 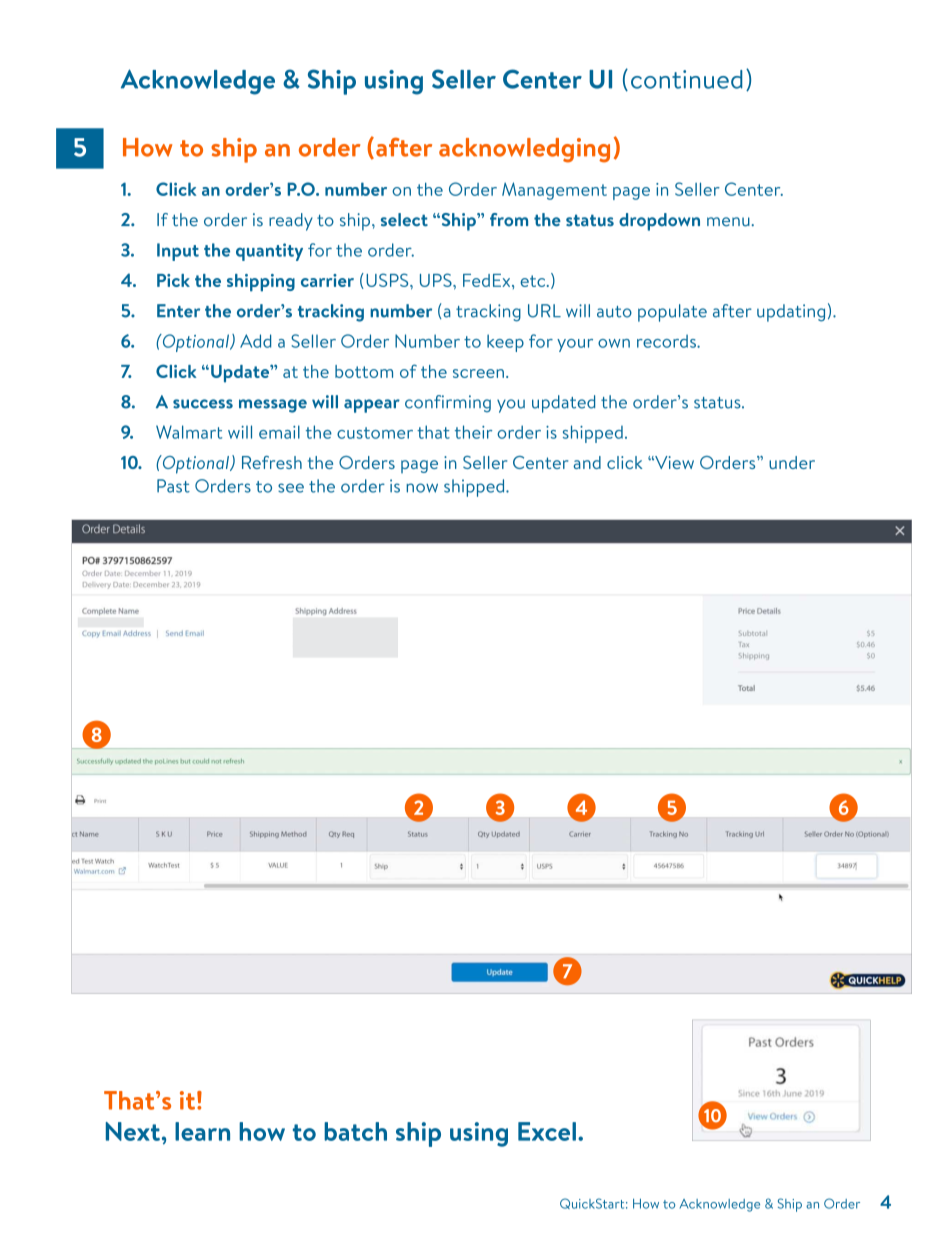 I want to click on their, so click(x=473, y=432).
